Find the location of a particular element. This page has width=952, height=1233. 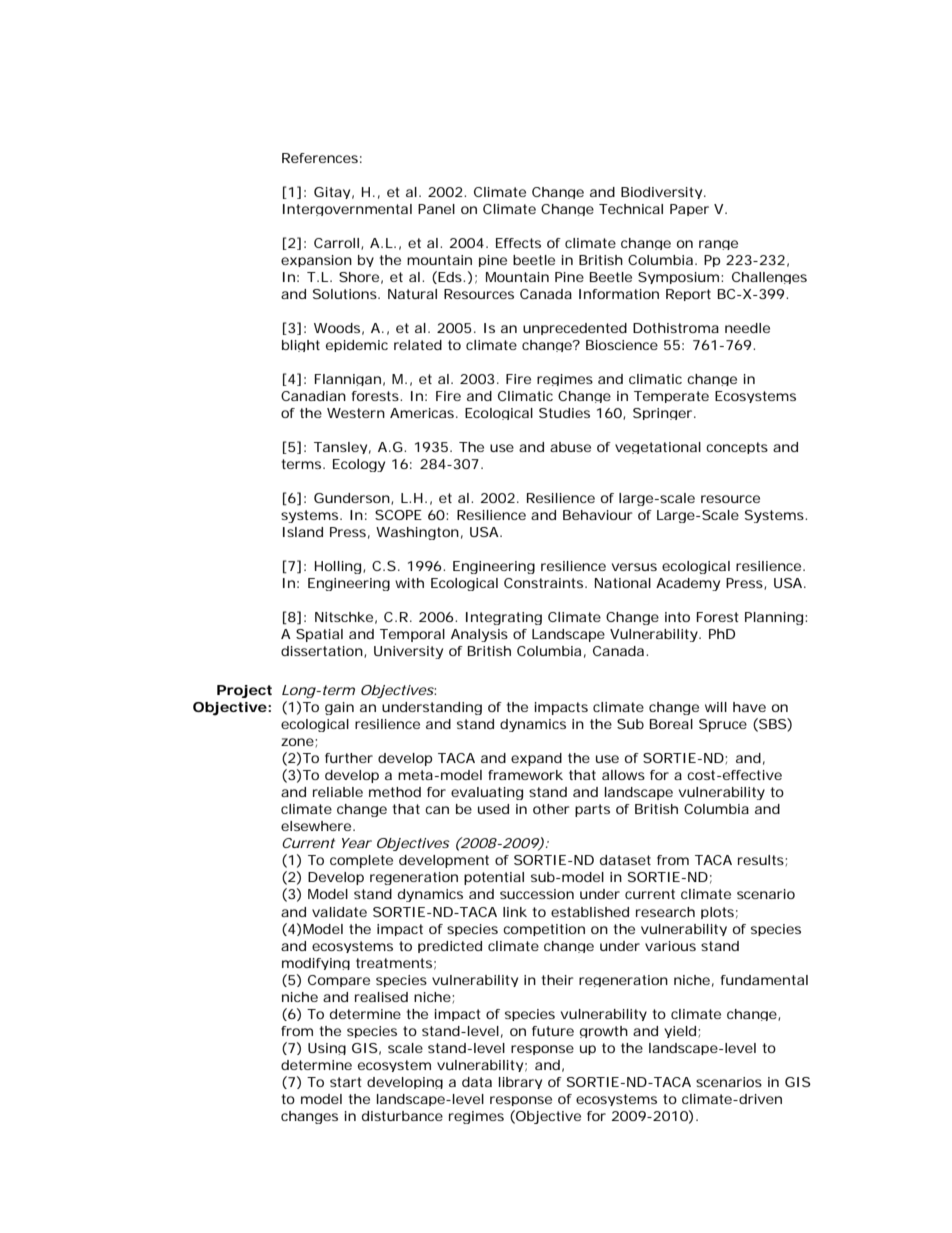

into is located at coordinates (677, 617).
